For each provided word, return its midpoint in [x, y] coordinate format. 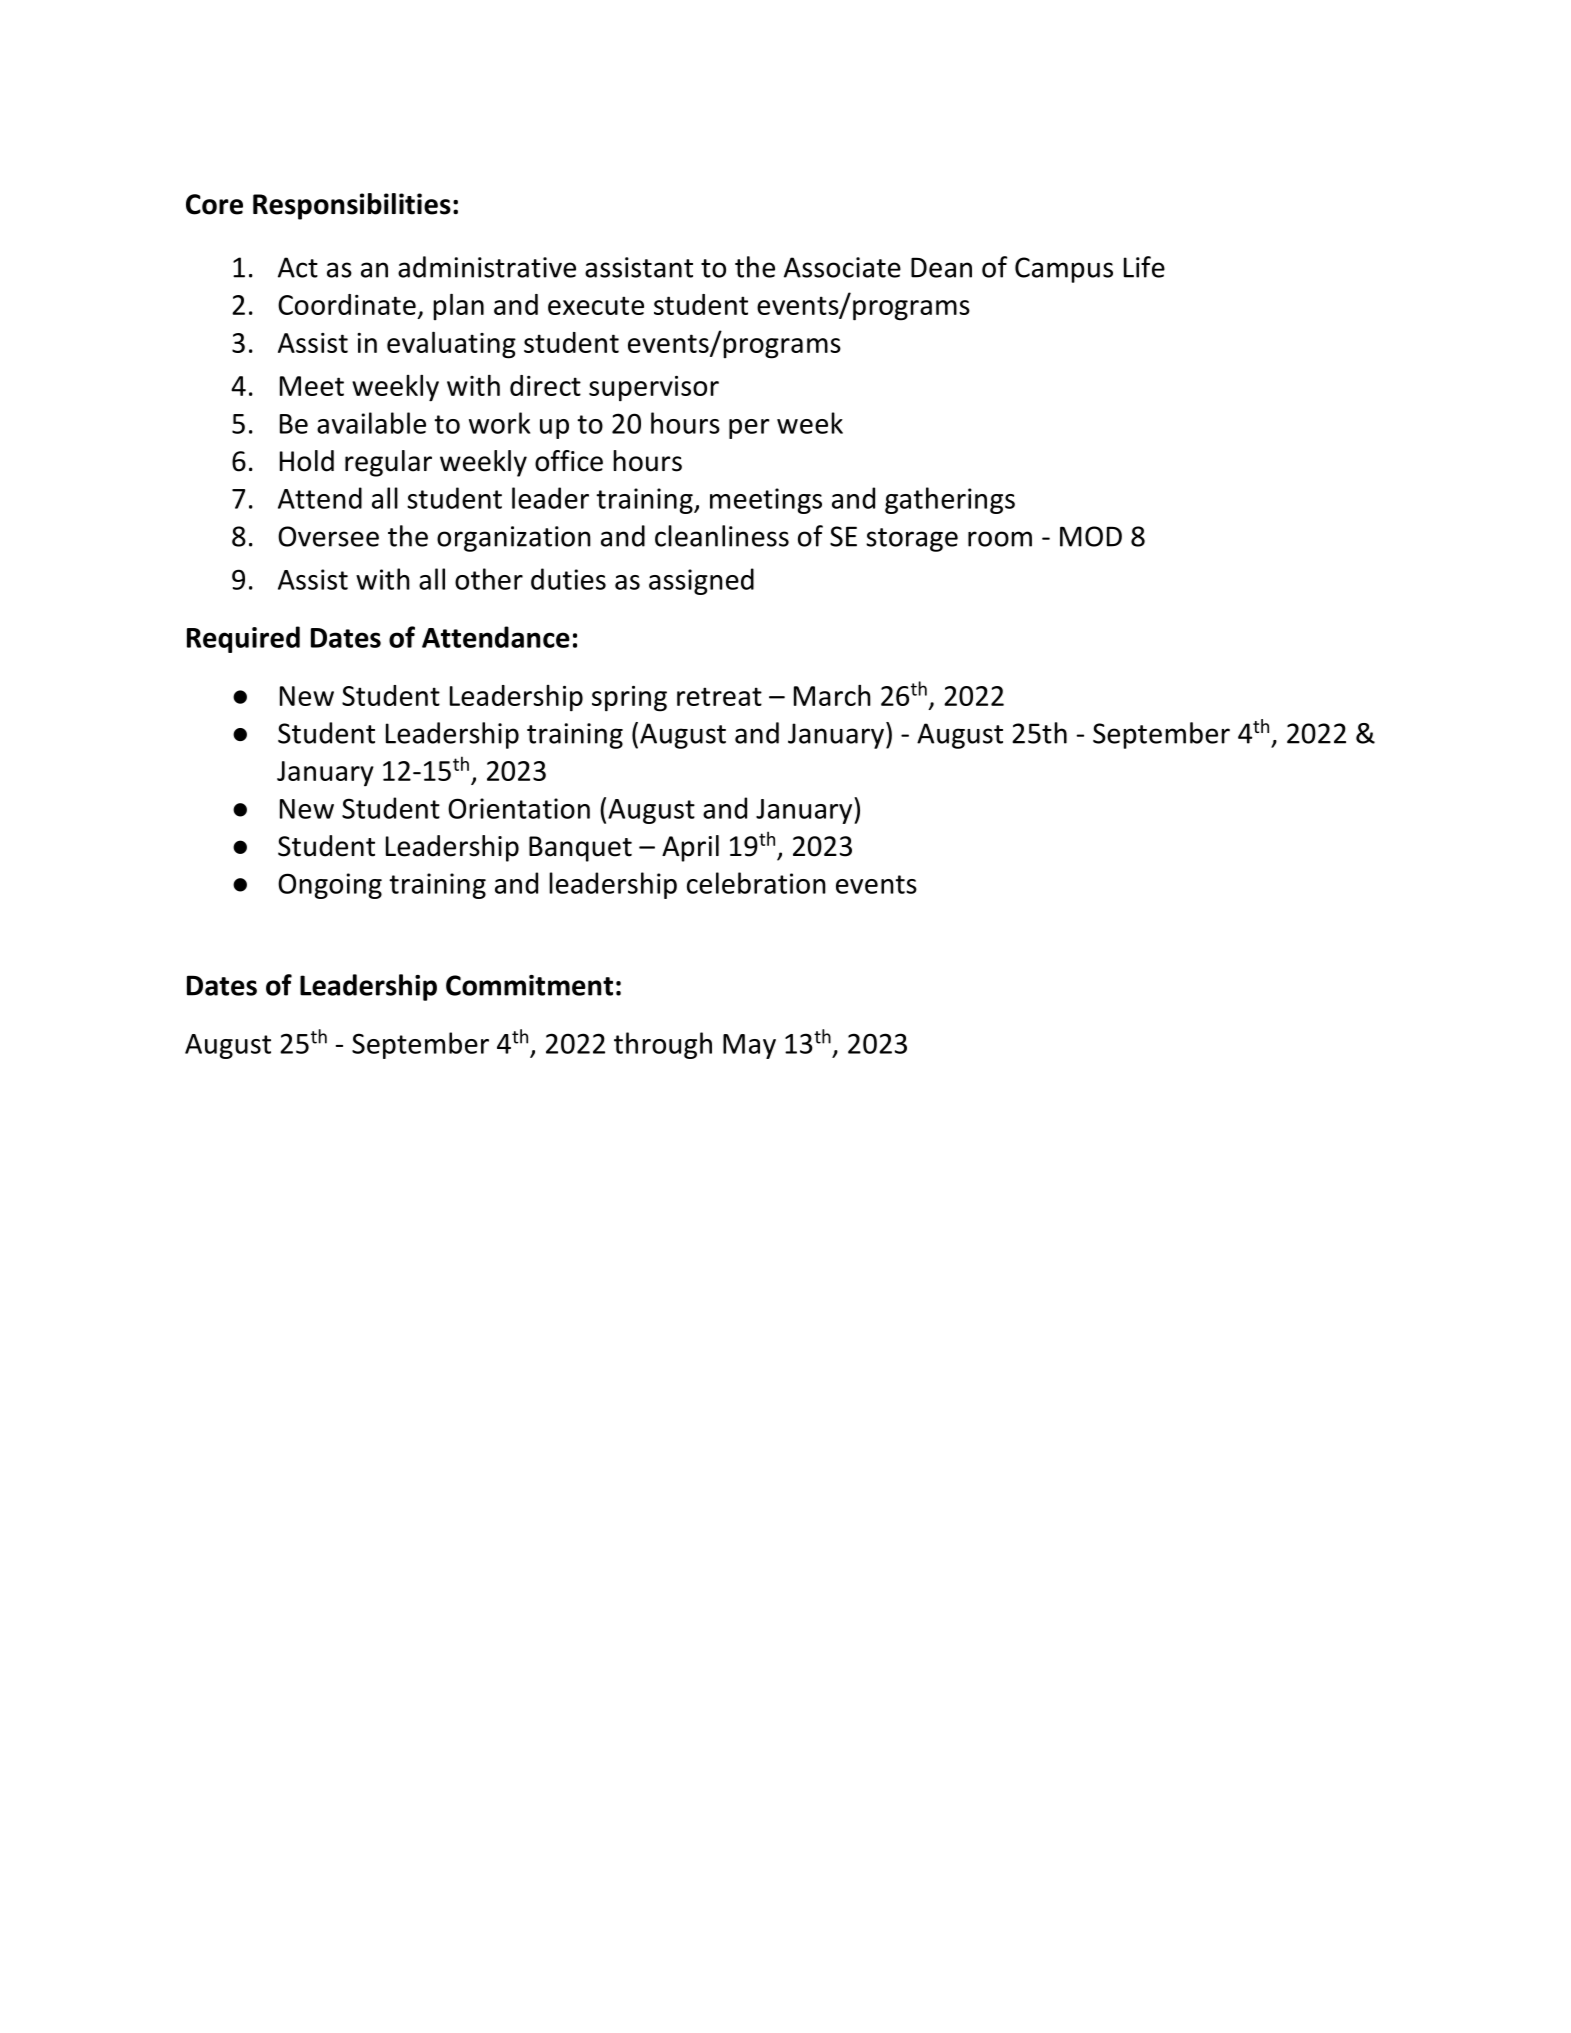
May [749, 1046]
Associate [842, 267]
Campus [1064, 270]
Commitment [529, 985]
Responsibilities [352, 206]
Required [243, 639]
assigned [701, 581]
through [663, 1045]
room [1000, 539]
